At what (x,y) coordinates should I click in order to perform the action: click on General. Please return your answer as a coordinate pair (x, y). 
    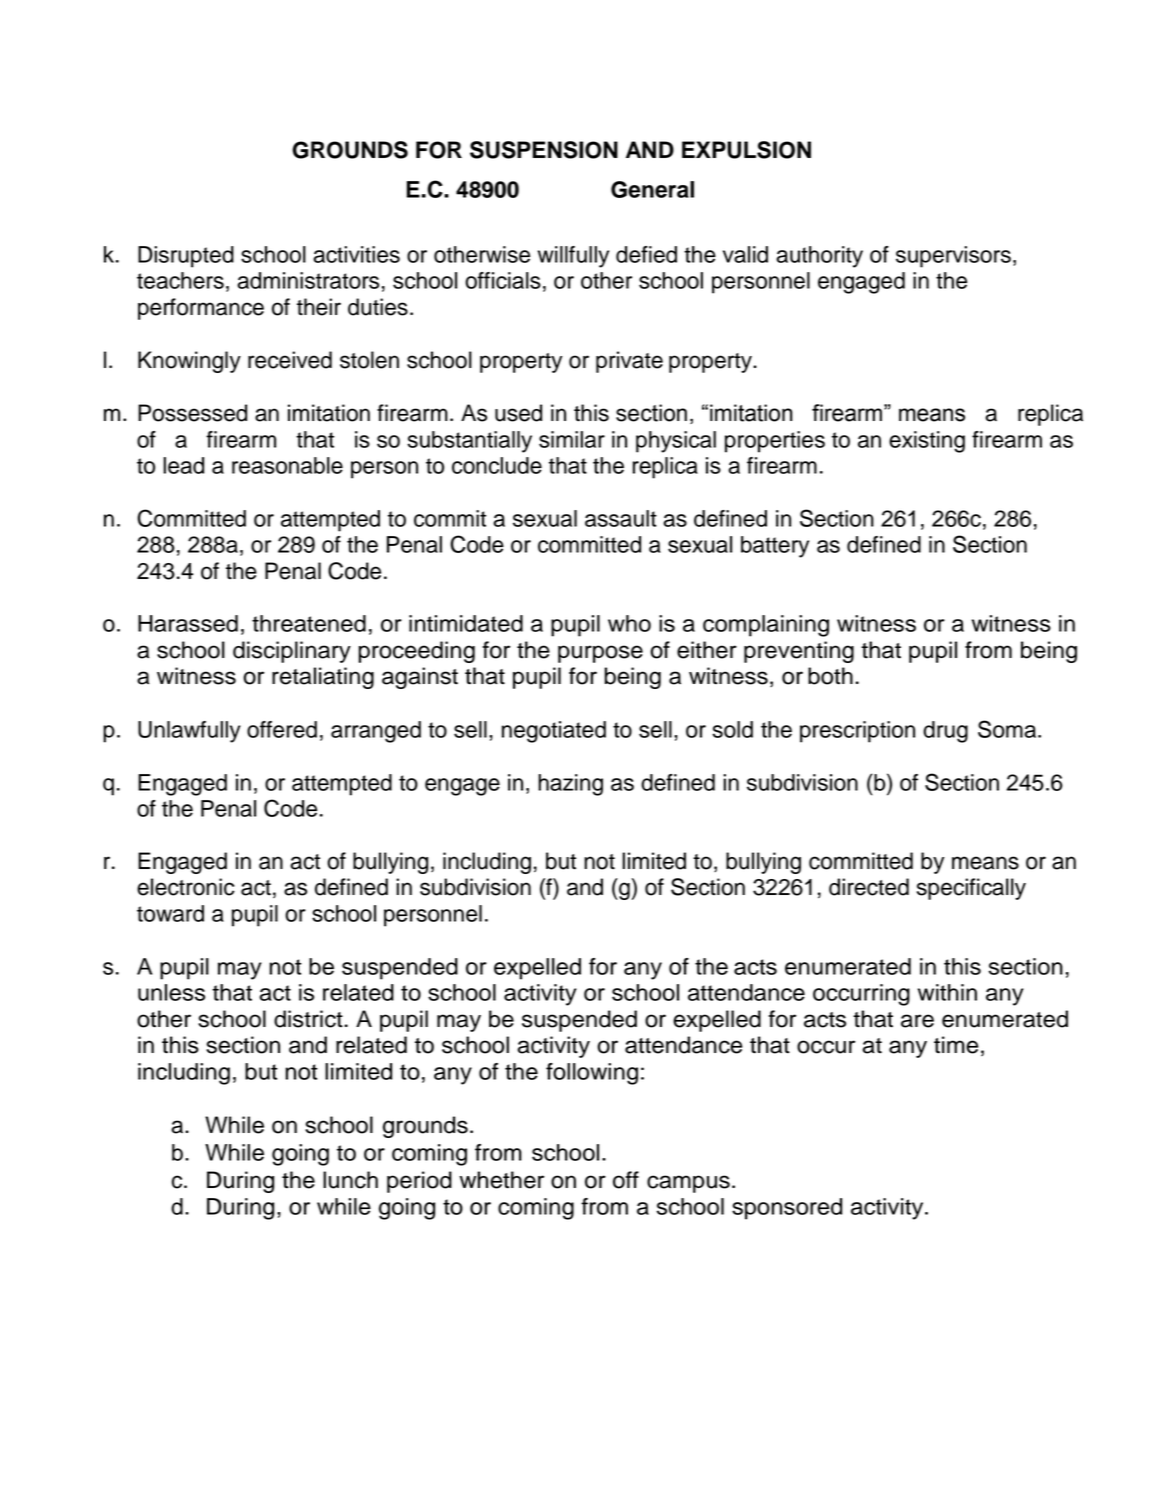
    Looking at the image, I should click on (652, 189).
